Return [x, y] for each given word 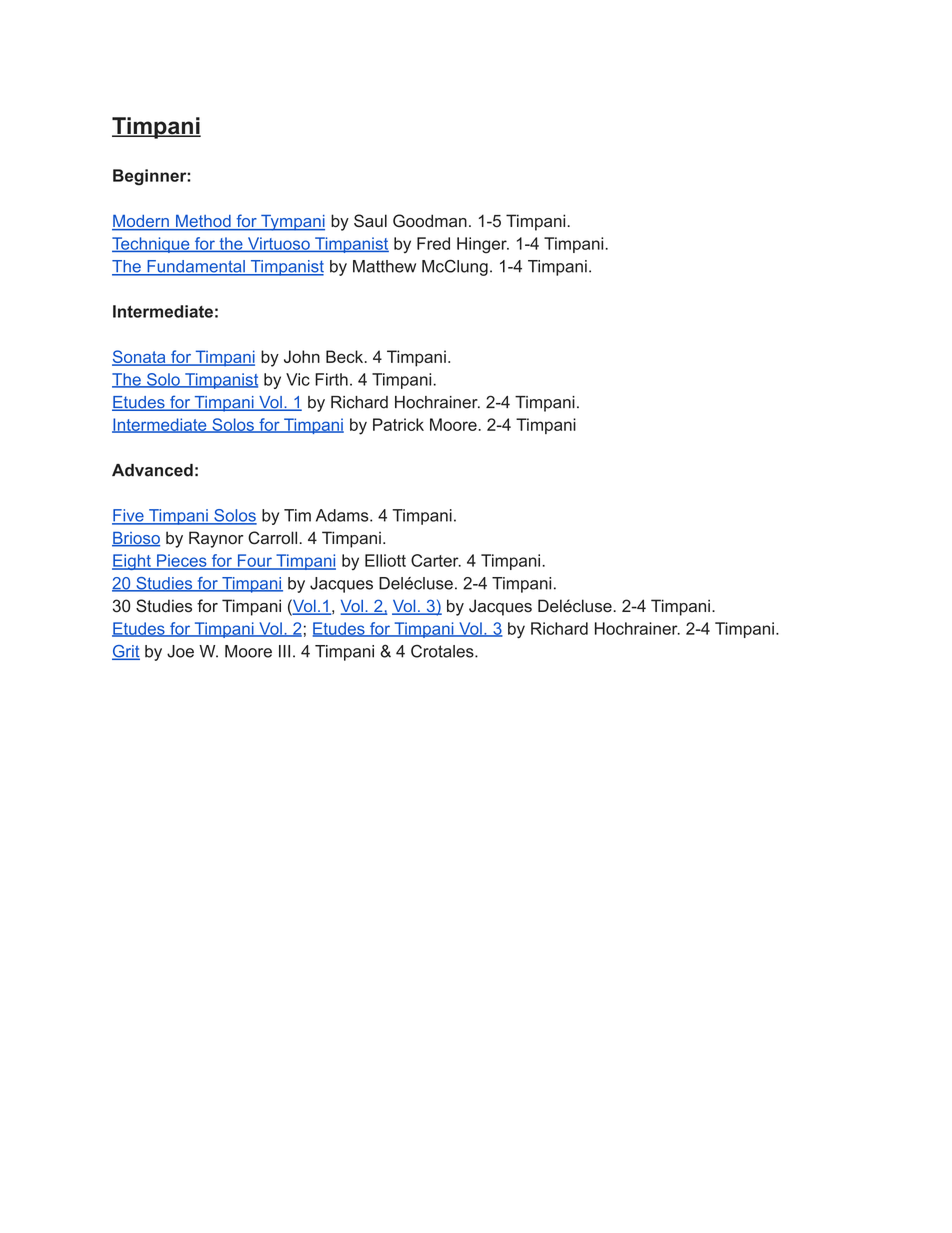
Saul [370, 221]
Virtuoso [279, 244]
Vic [298, 379]
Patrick [398, 424]
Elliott [385, 560]
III [284, 651]
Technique [152, 245]
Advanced [152, 470]
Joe [180, 651]
